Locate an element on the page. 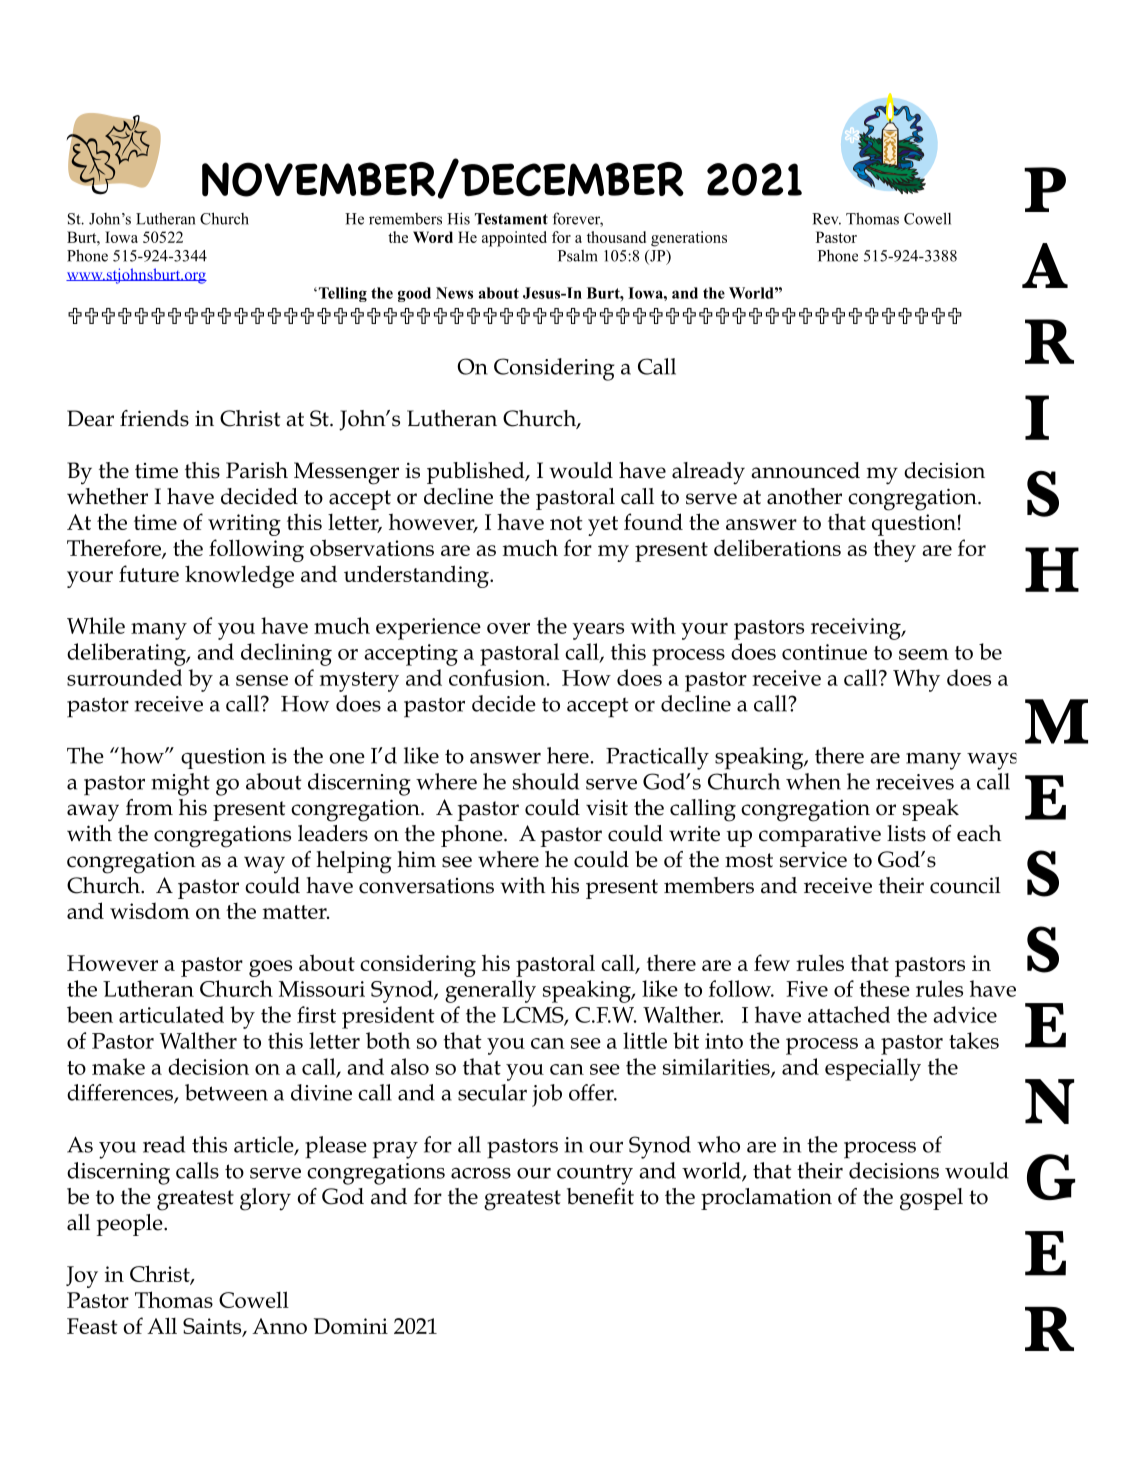 The width and height of the image is (1134, 1467). might is located at coordinates (181, 784).
